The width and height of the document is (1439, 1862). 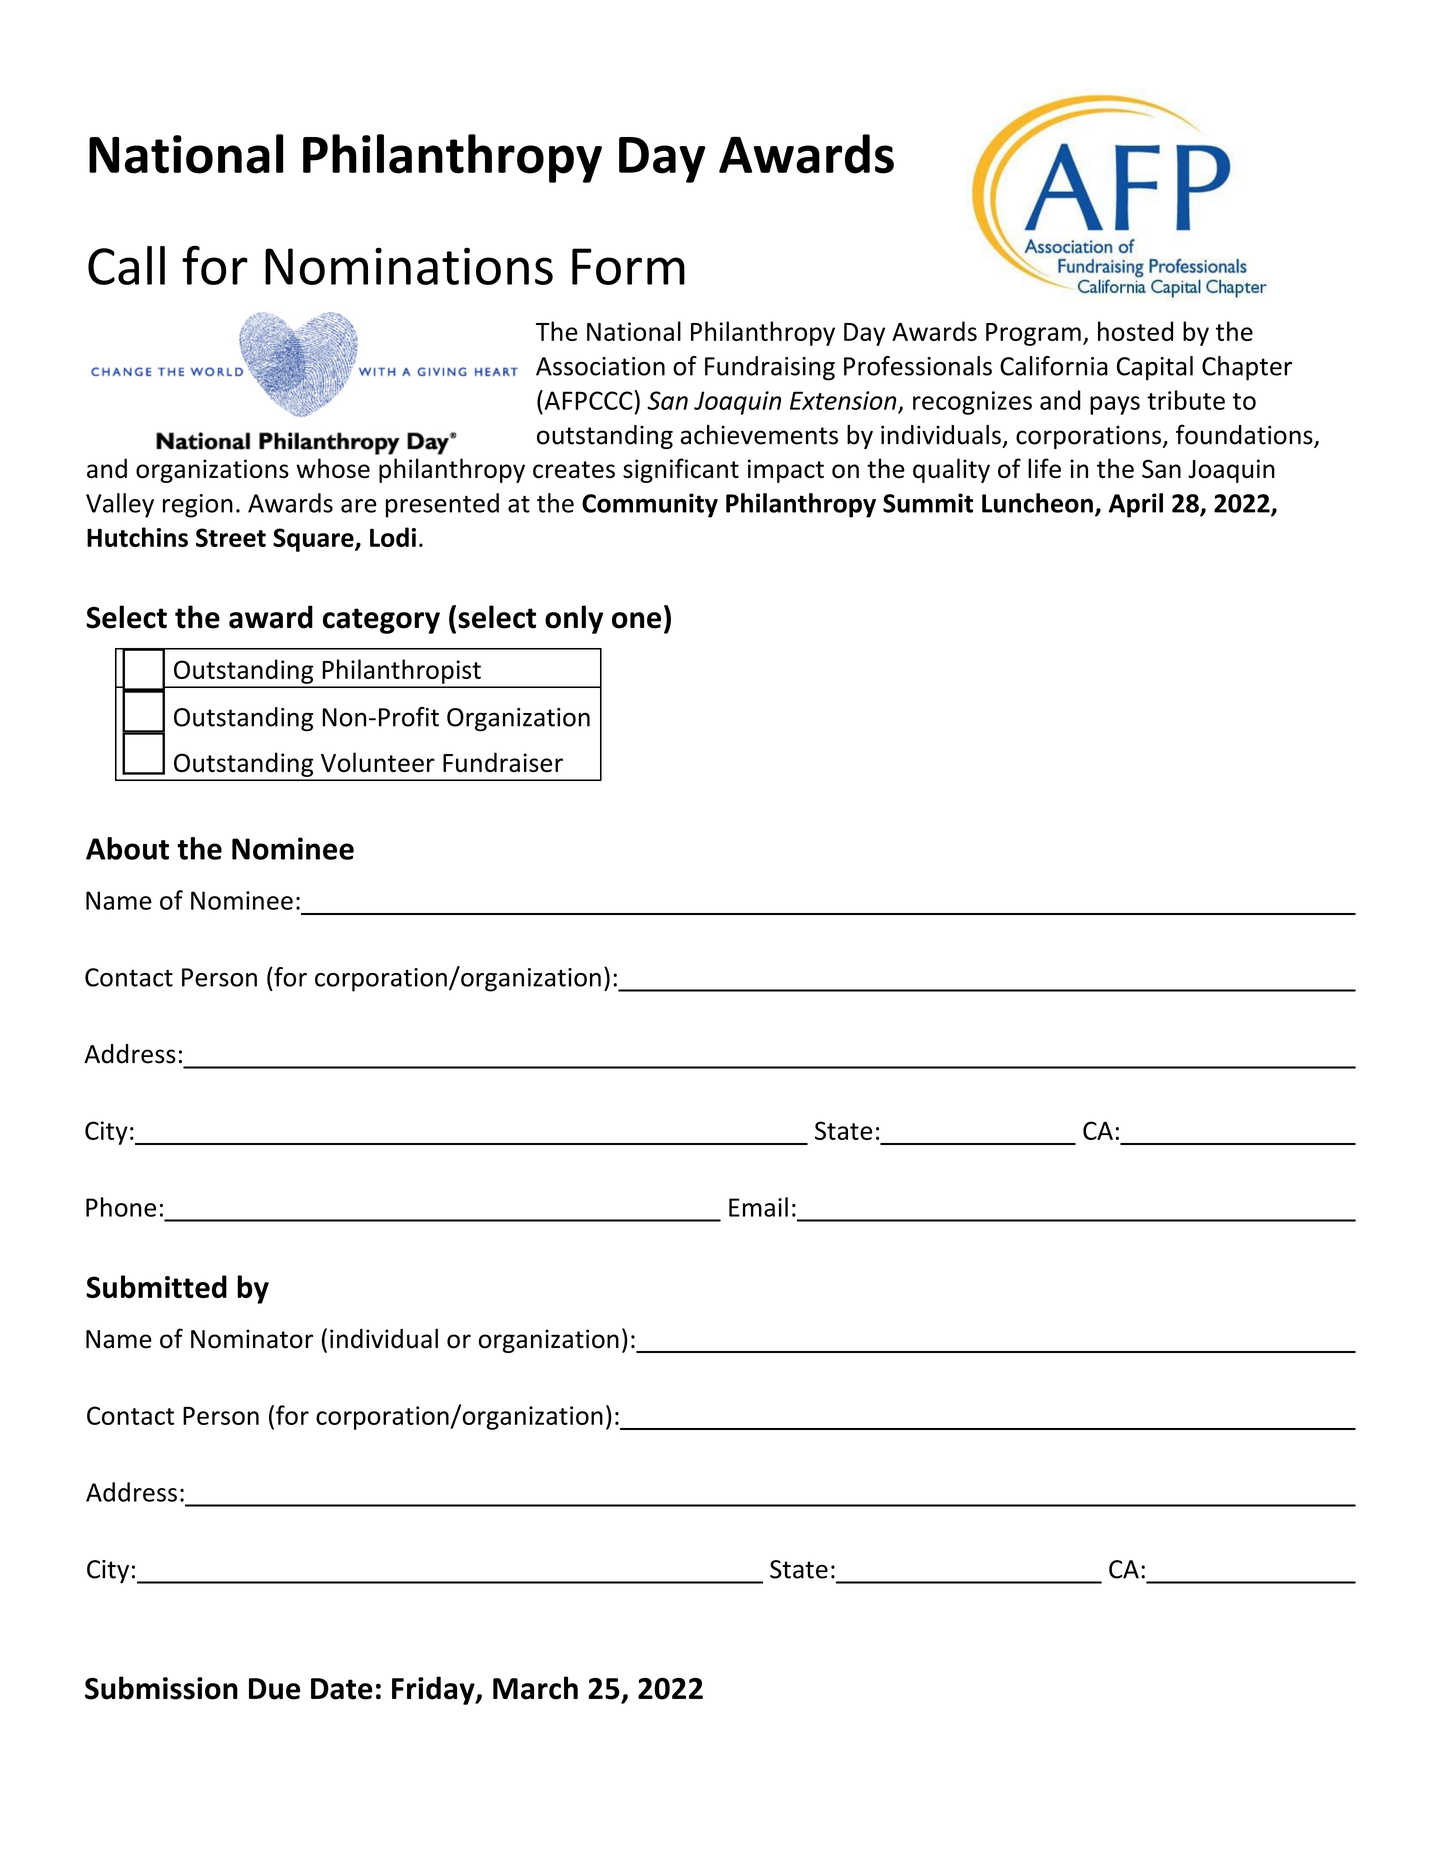 I want to click on Fundraiser, so click(x=503, y=762).
